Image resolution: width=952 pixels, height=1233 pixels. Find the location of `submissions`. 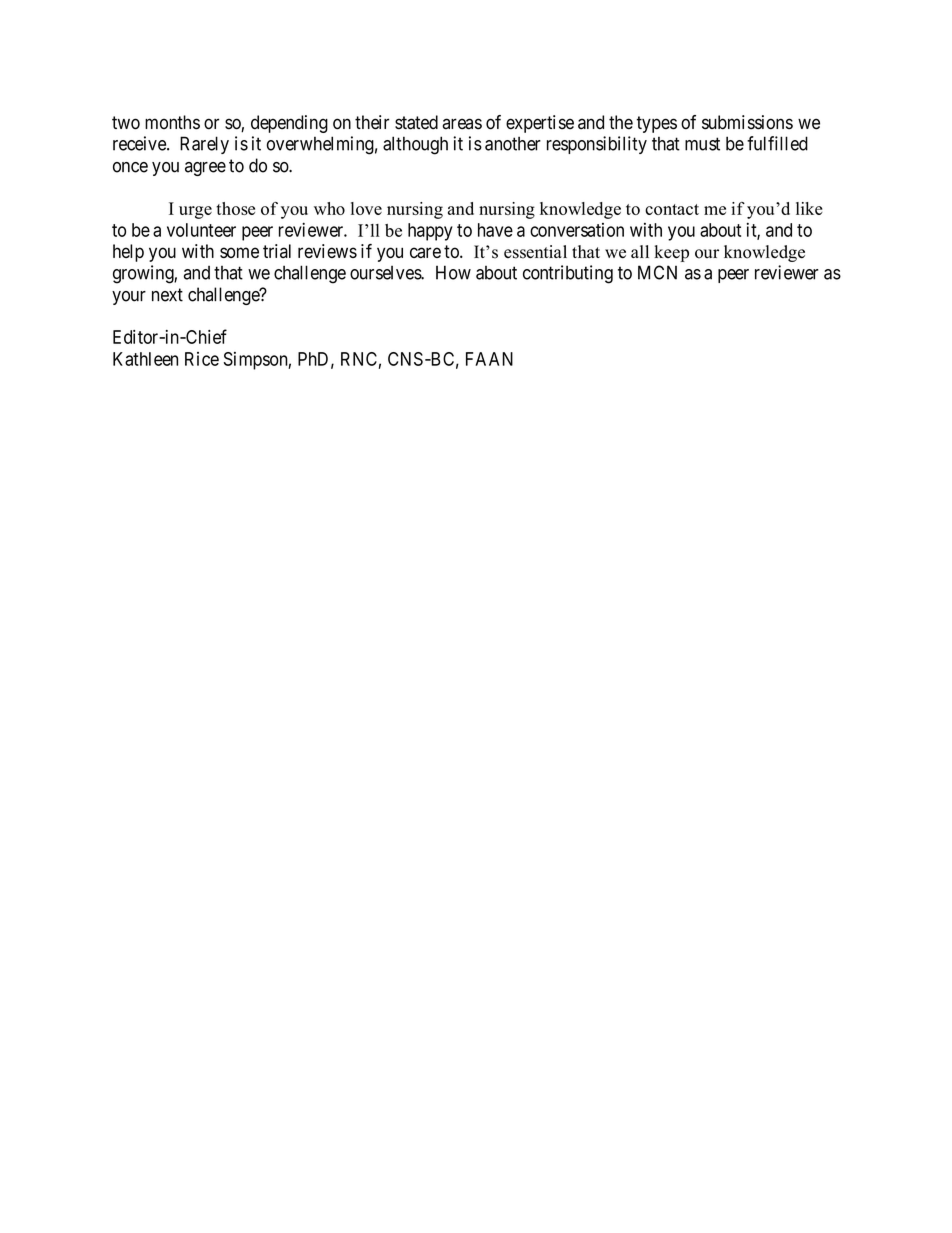

submissions is located at coordinates (747, 122).
